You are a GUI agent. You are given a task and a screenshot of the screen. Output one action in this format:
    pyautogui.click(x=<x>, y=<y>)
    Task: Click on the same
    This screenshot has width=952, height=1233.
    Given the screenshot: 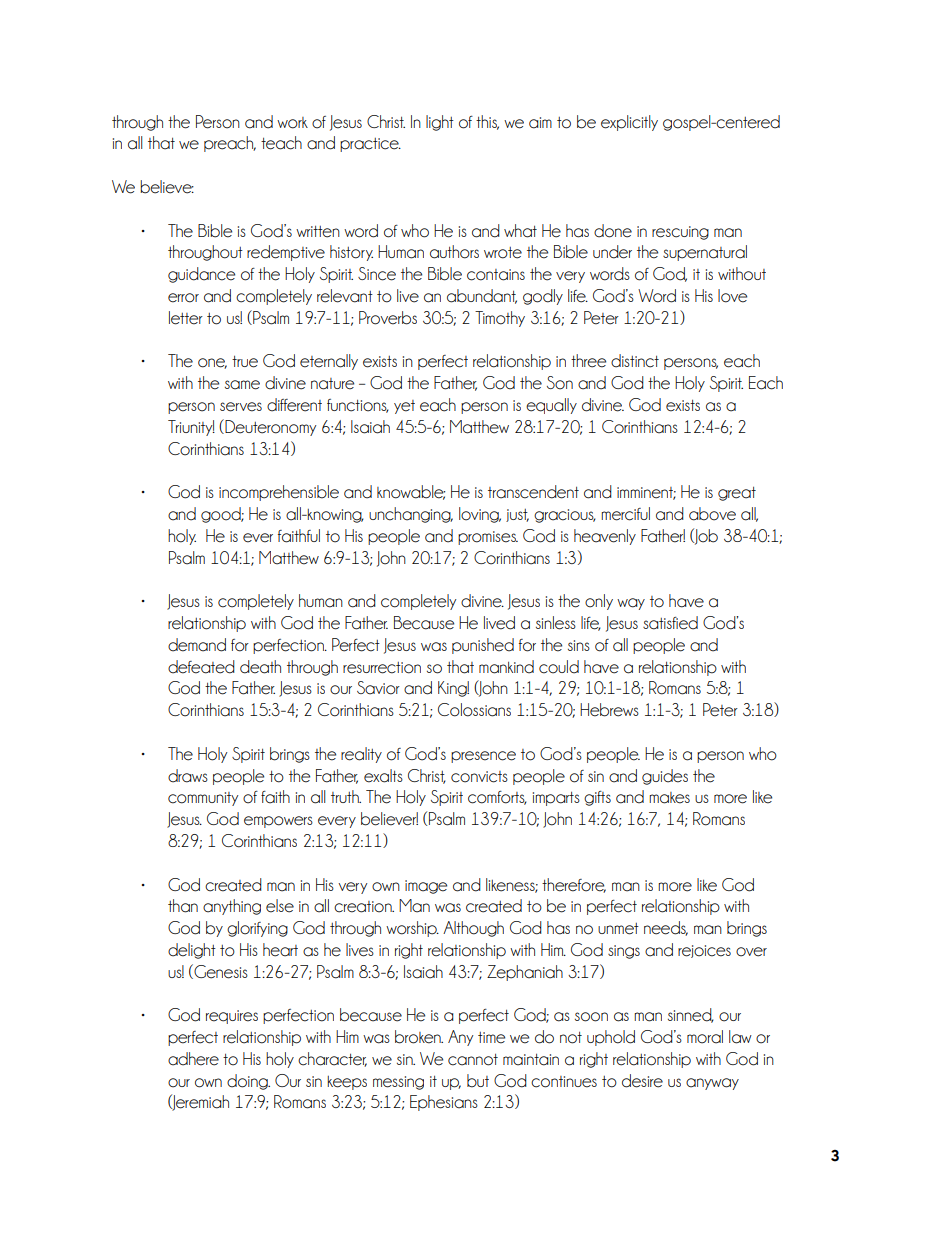 What is the action you would take?
    pyautogui.click(x=242, y=385)
